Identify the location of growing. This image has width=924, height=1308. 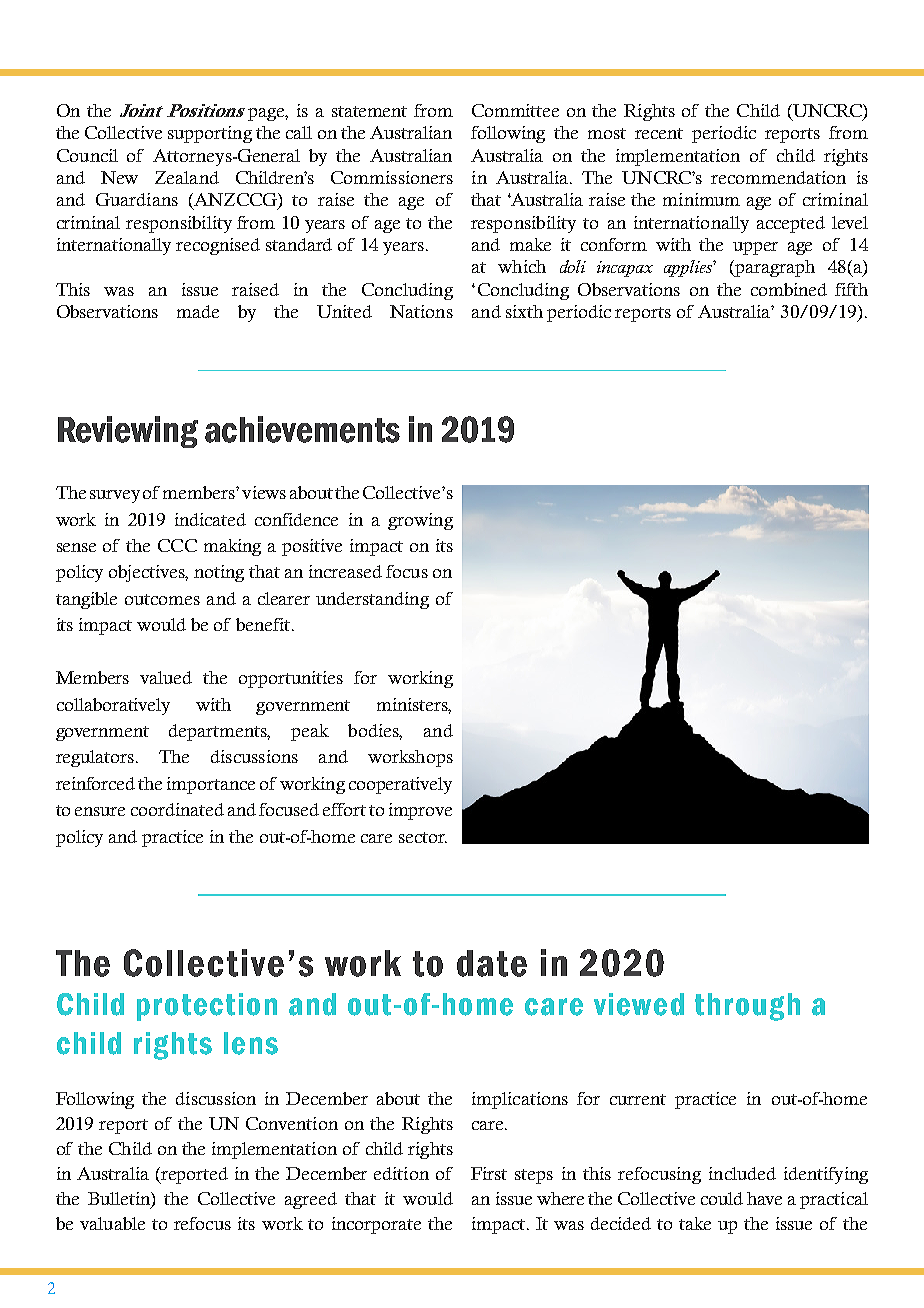
(420, 521).
